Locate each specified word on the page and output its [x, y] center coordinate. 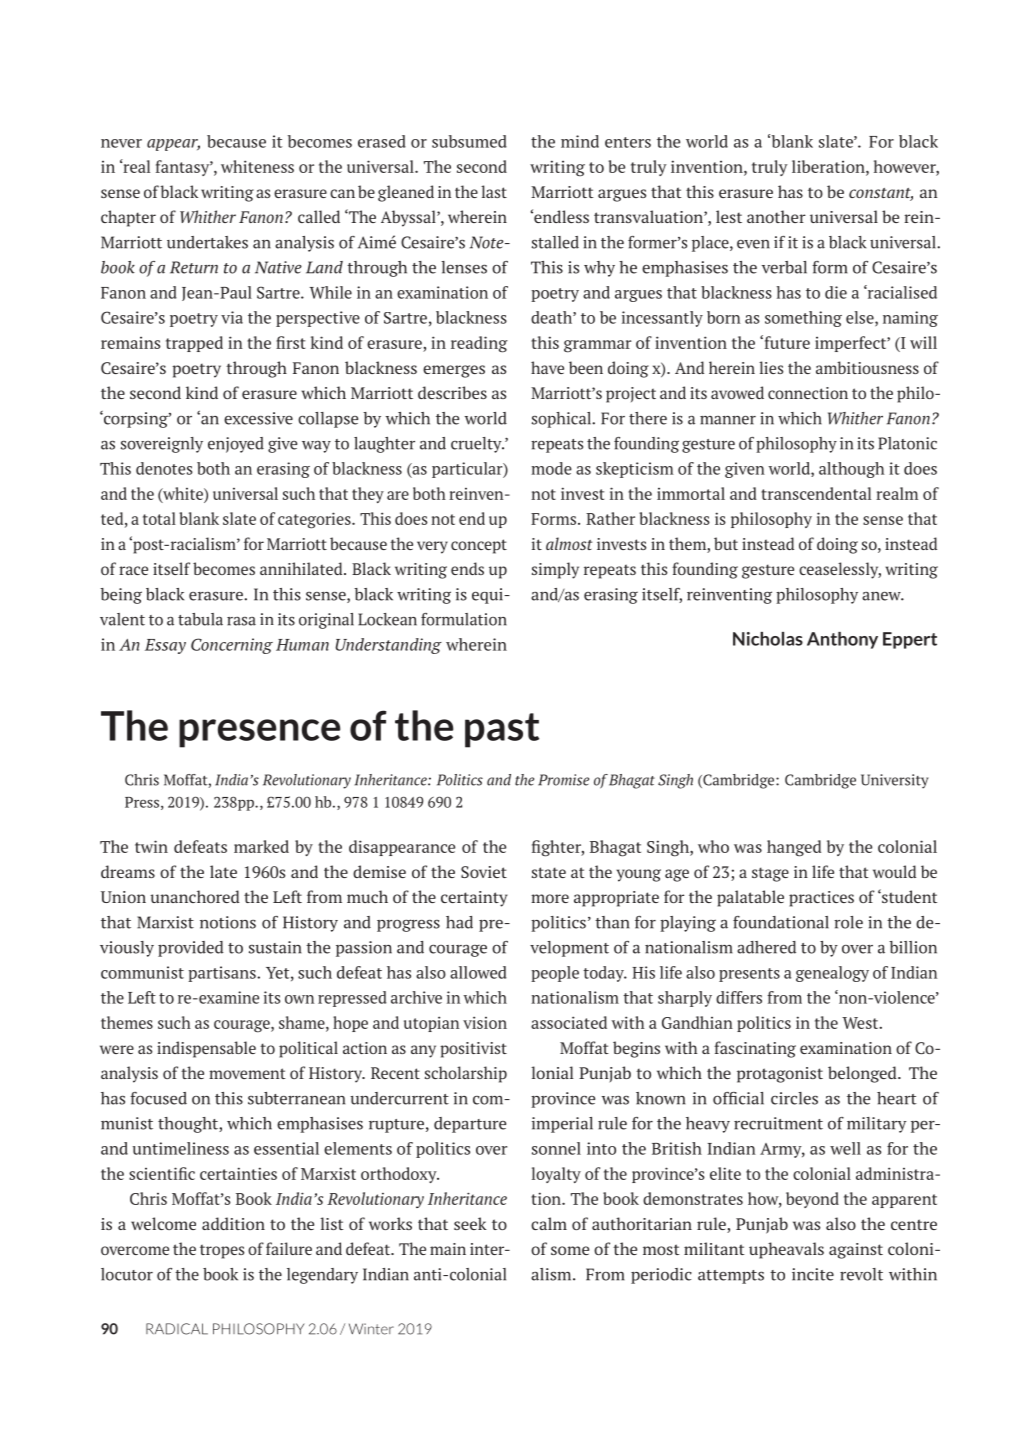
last [494, 191]
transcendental [816, 493]
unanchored [195, 896]
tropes [222, 1251]
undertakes [207, 242]
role [848, 922]
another [776, 216]
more [550, 898]
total [159, 518]
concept [479, 546]
